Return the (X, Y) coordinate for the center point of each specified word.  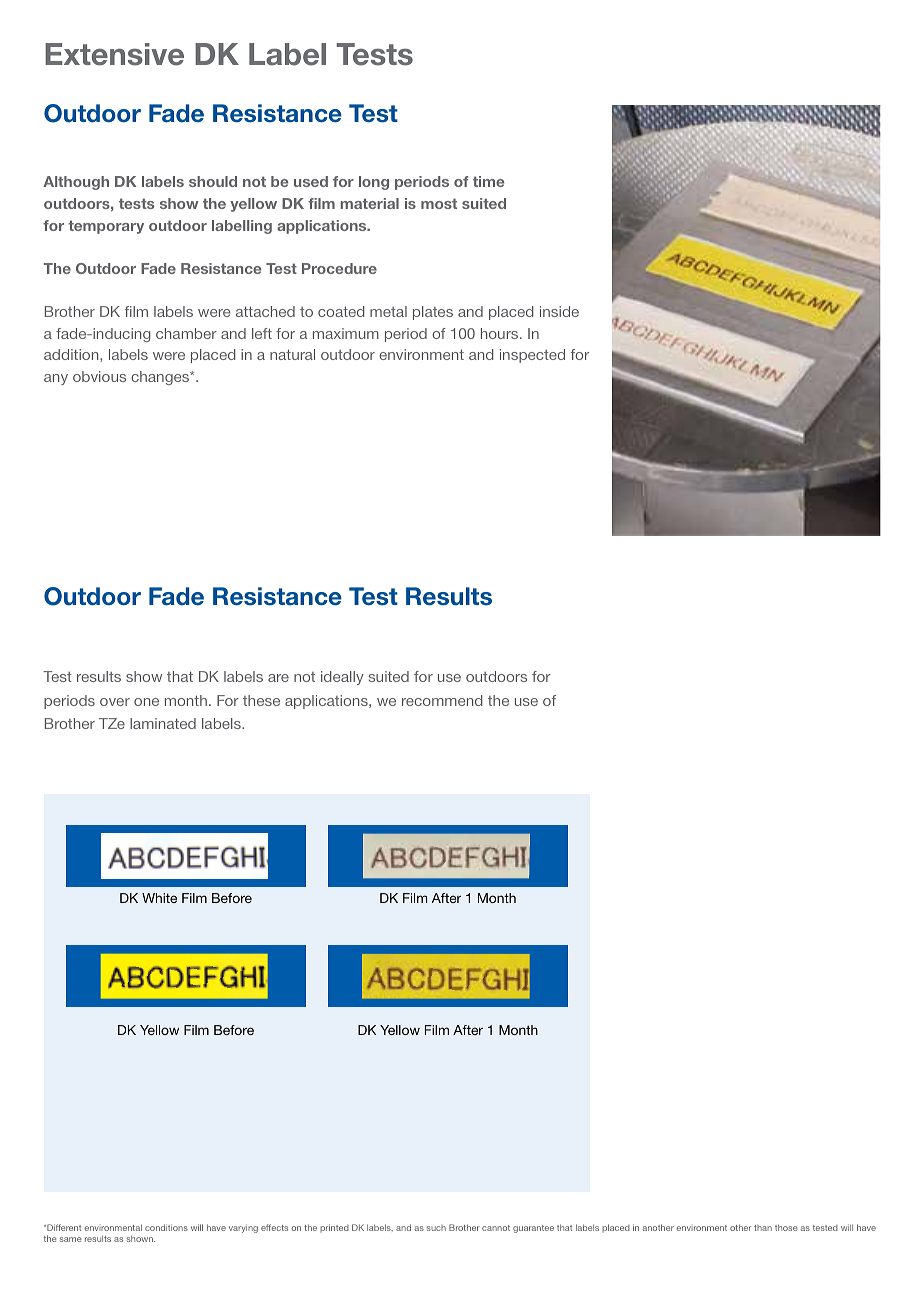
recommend (442, 700)
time (488, 181)
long (374, 183)
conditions (166, 1227)
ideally (342, 678)
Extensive (114, 54)
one (146, 702)
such (436, 1228)
